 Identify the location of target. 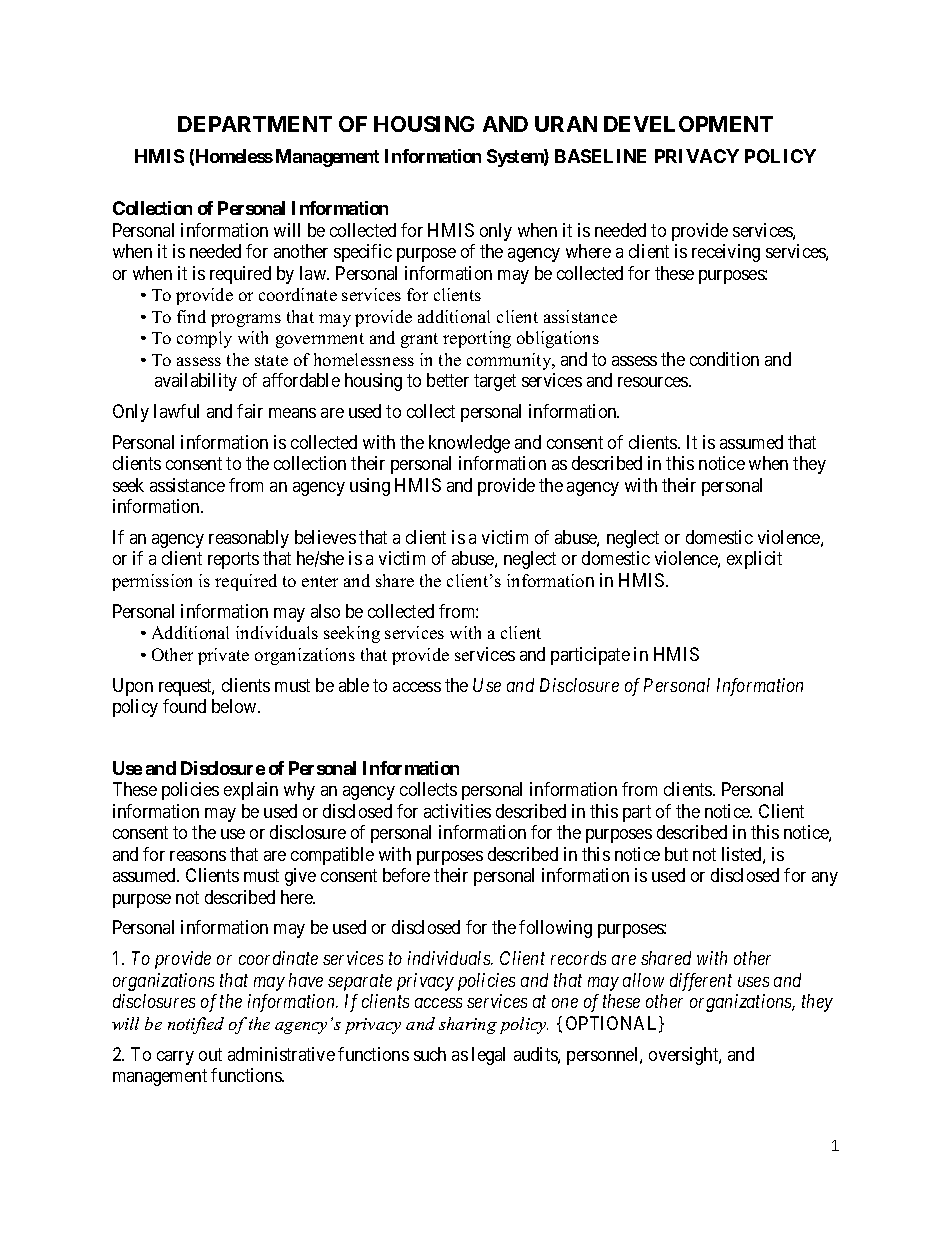
(495, 382).
